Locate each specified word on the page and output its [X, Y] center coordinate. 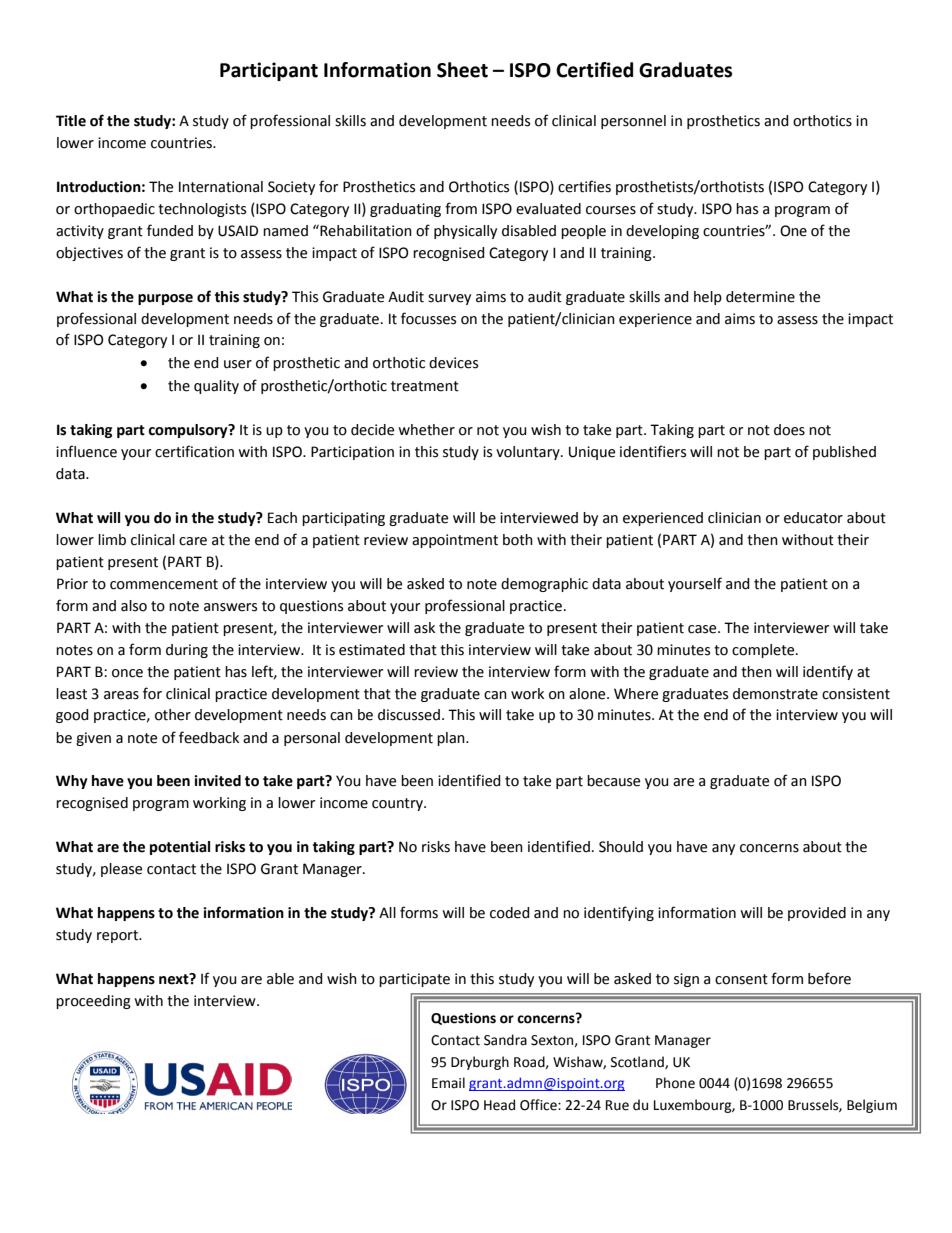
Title [71, 121]
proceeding [93, 1002]
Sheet [462, 70]
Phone [675, 1083]
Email [448, 1083]
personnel [633, 122]
